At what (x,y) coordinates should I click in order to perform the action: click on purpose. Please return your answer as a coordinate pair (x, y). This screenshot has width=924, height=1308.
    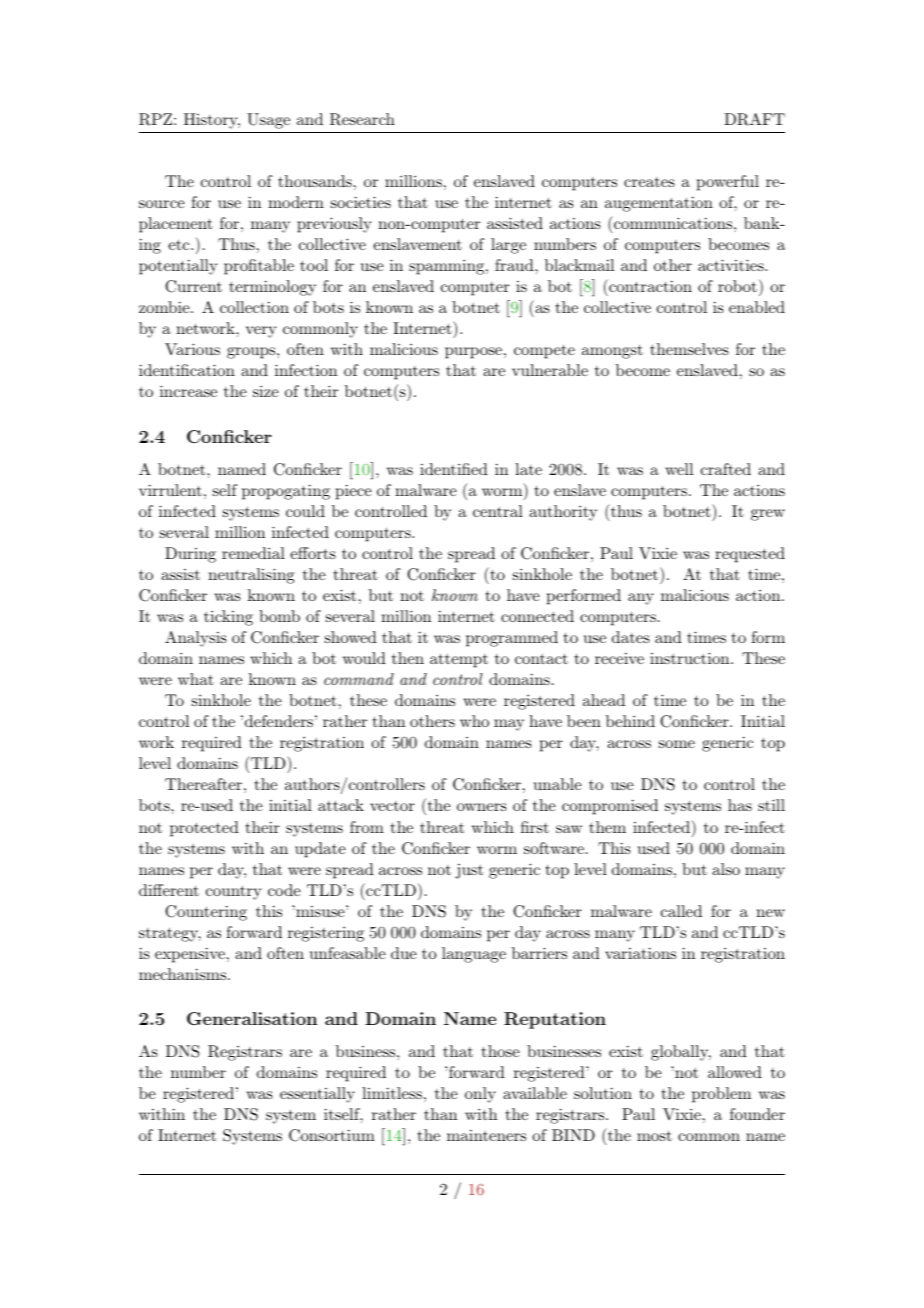
    Looking at the image, I should click on (473, 353).
